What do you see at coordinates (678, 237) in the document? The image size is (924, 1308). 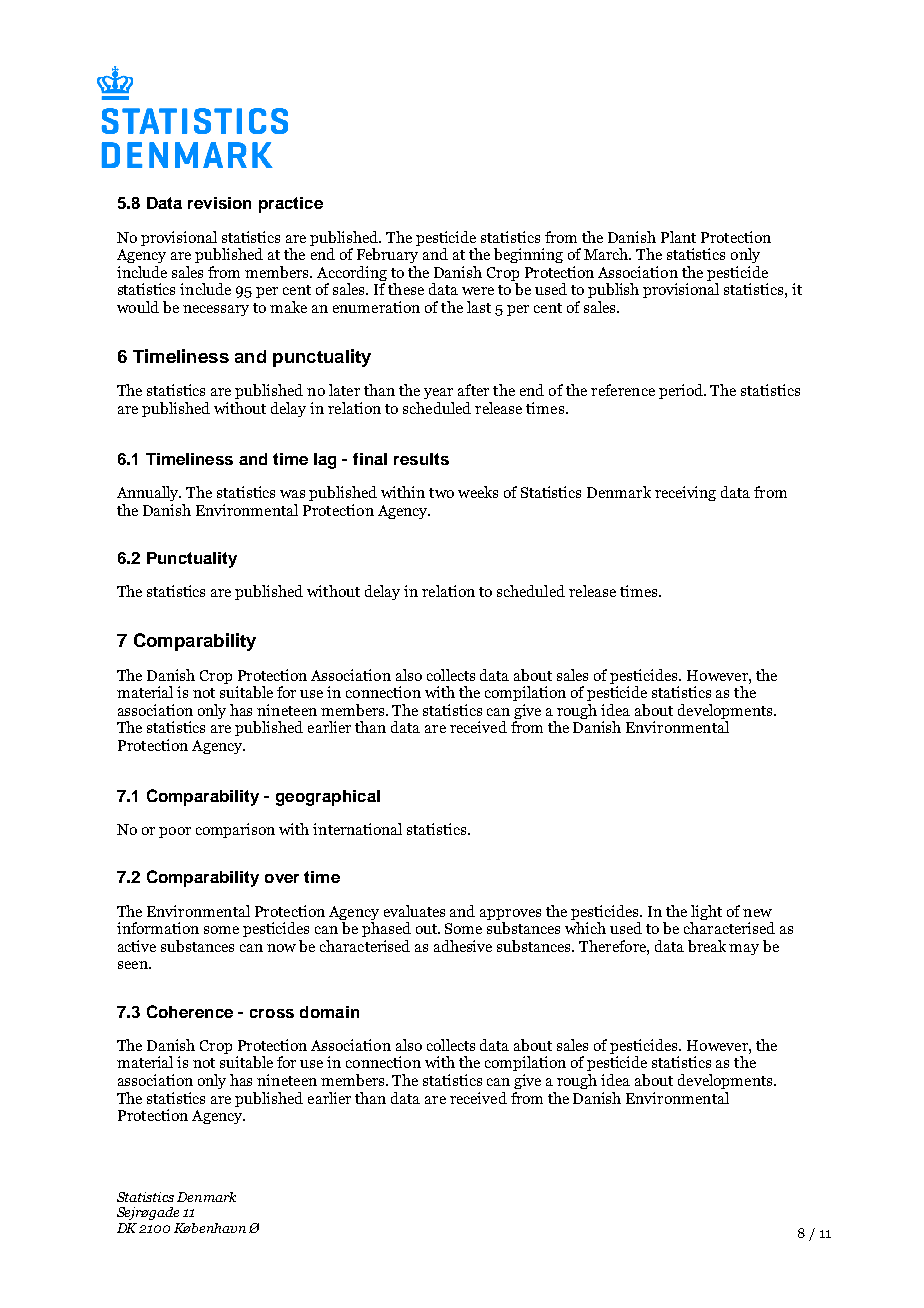 I see `Plant` at bounding box center [678, 237].
